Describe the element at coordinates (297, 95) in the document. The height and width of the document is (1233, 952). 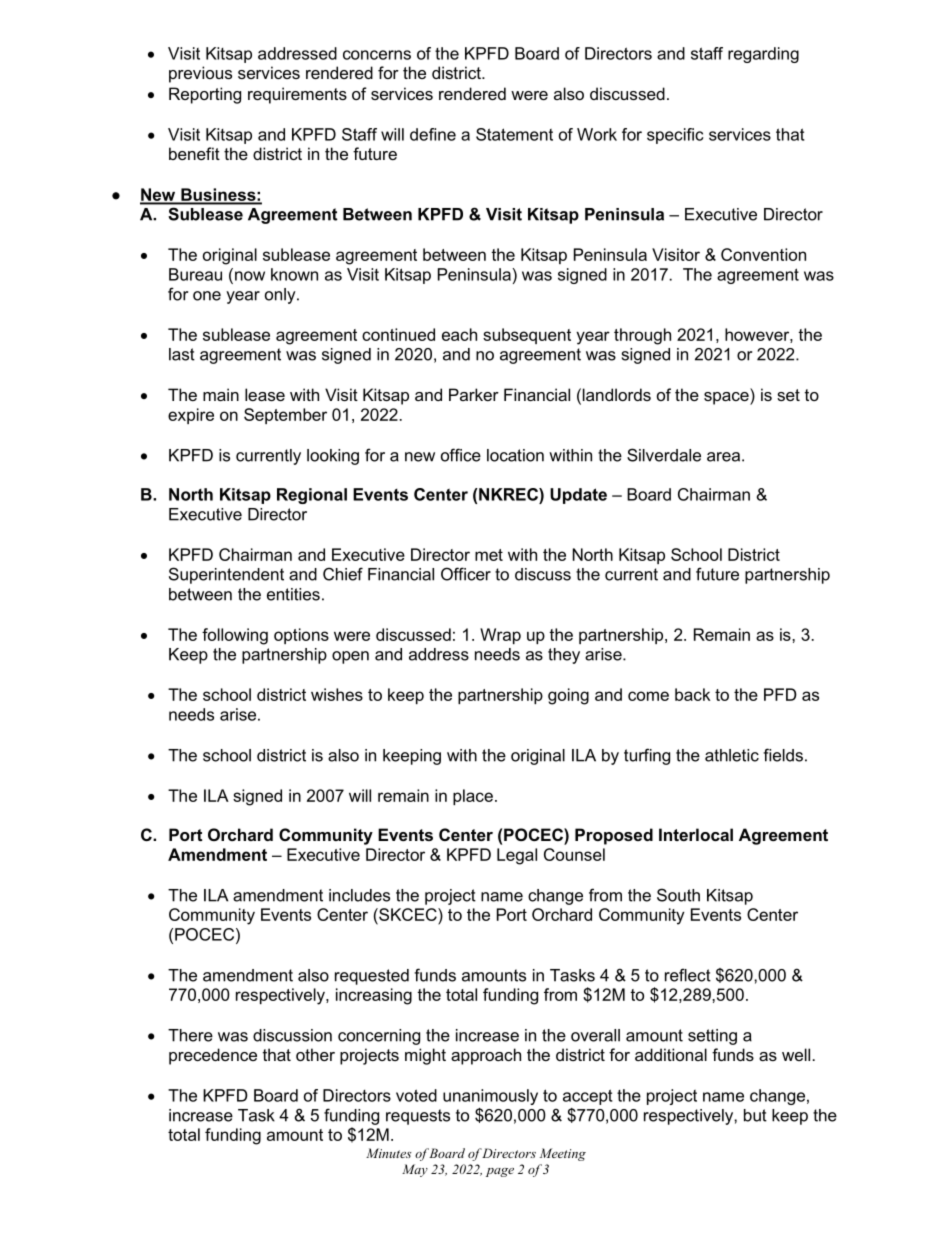
I see `requirements` at that location.
